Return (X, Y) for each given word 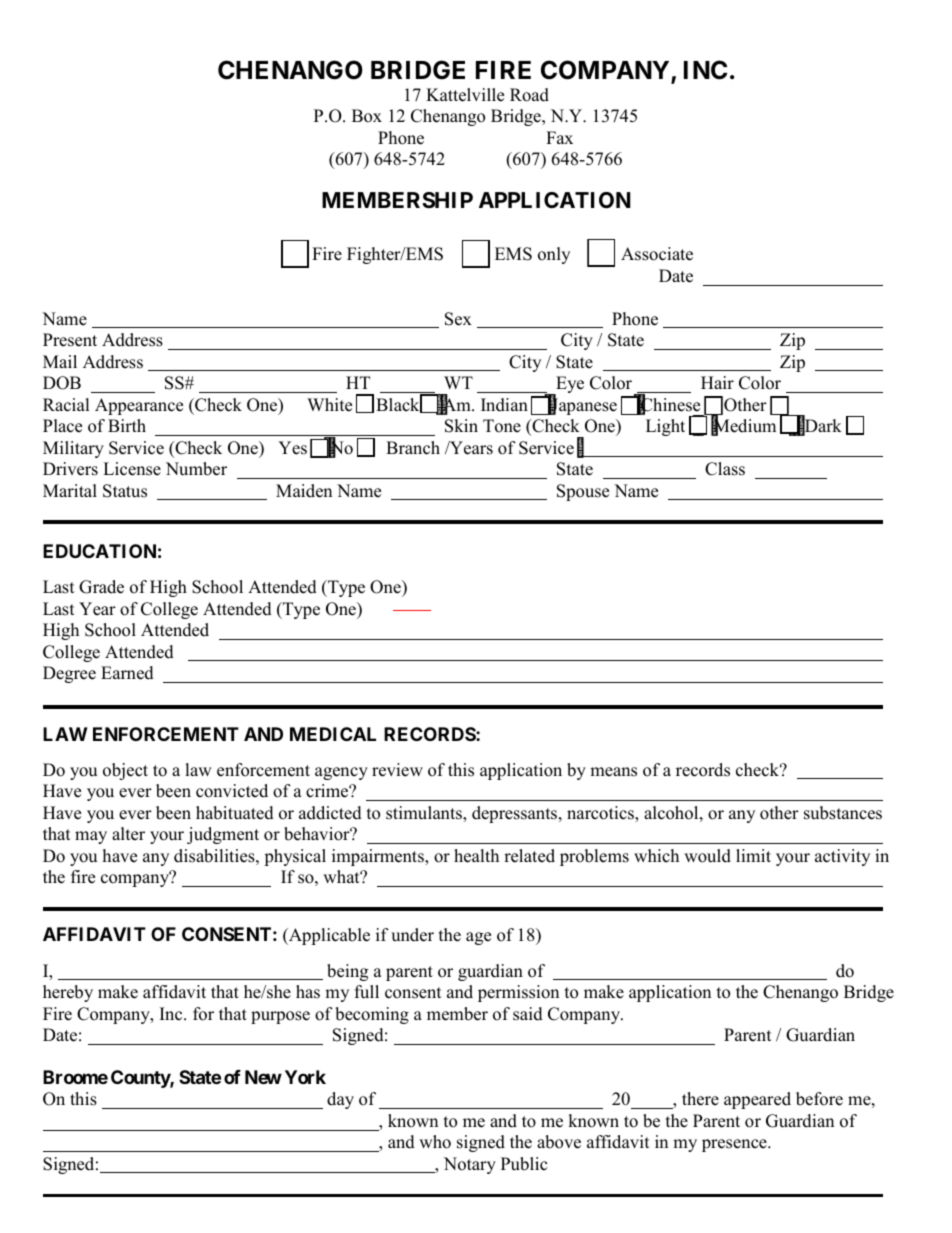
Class (725, 469)
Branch (413, 448)
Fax (559, 137)
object (125, 771)
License (132, 469)
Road (529, 95)
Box (367, 116)
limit (753, 855)
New (263, 1077)
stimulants (425, 814)
